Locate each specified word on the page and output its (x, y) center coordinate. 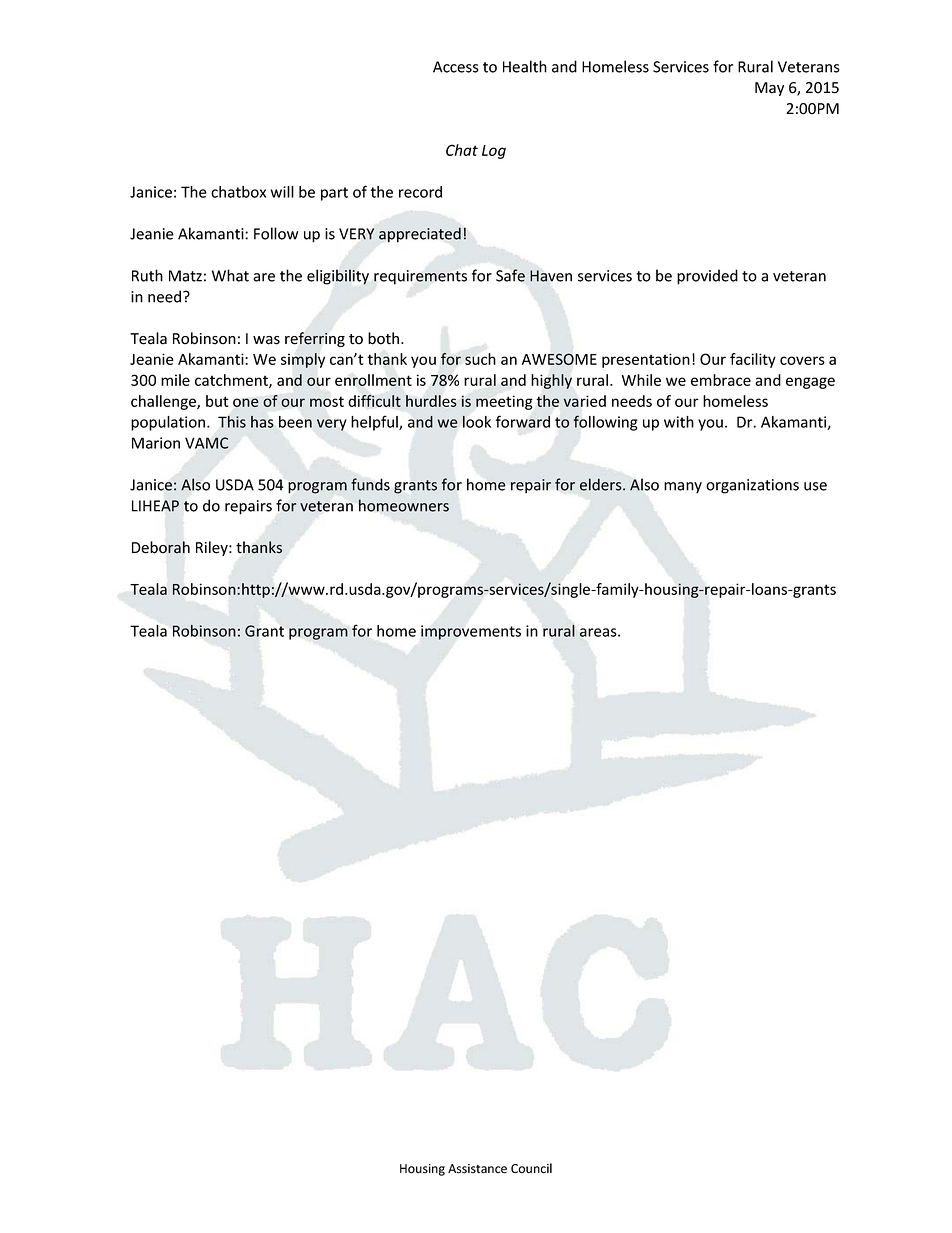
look (477, 421)
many (683, 488)
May (769, 89)
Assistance (477, 1169)
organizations (752, 486)
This (232, 422)
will (282, 192)
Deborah (161, 547)
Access (456, 67)
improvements (471, 632)
